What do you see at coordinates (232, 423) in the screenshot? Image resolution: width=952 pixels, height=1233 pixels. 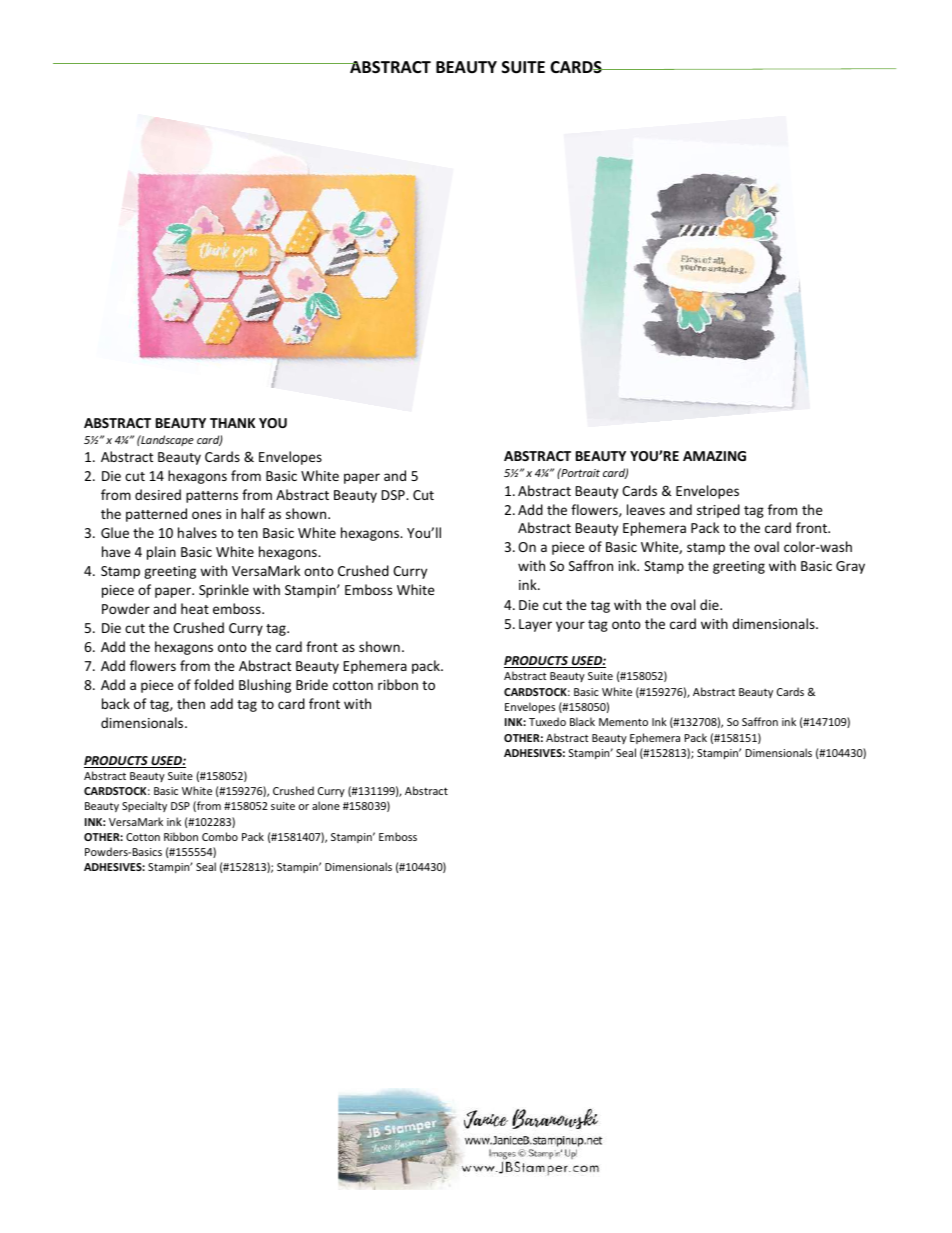 I see `THANK` at bounding box center [232, 423].
